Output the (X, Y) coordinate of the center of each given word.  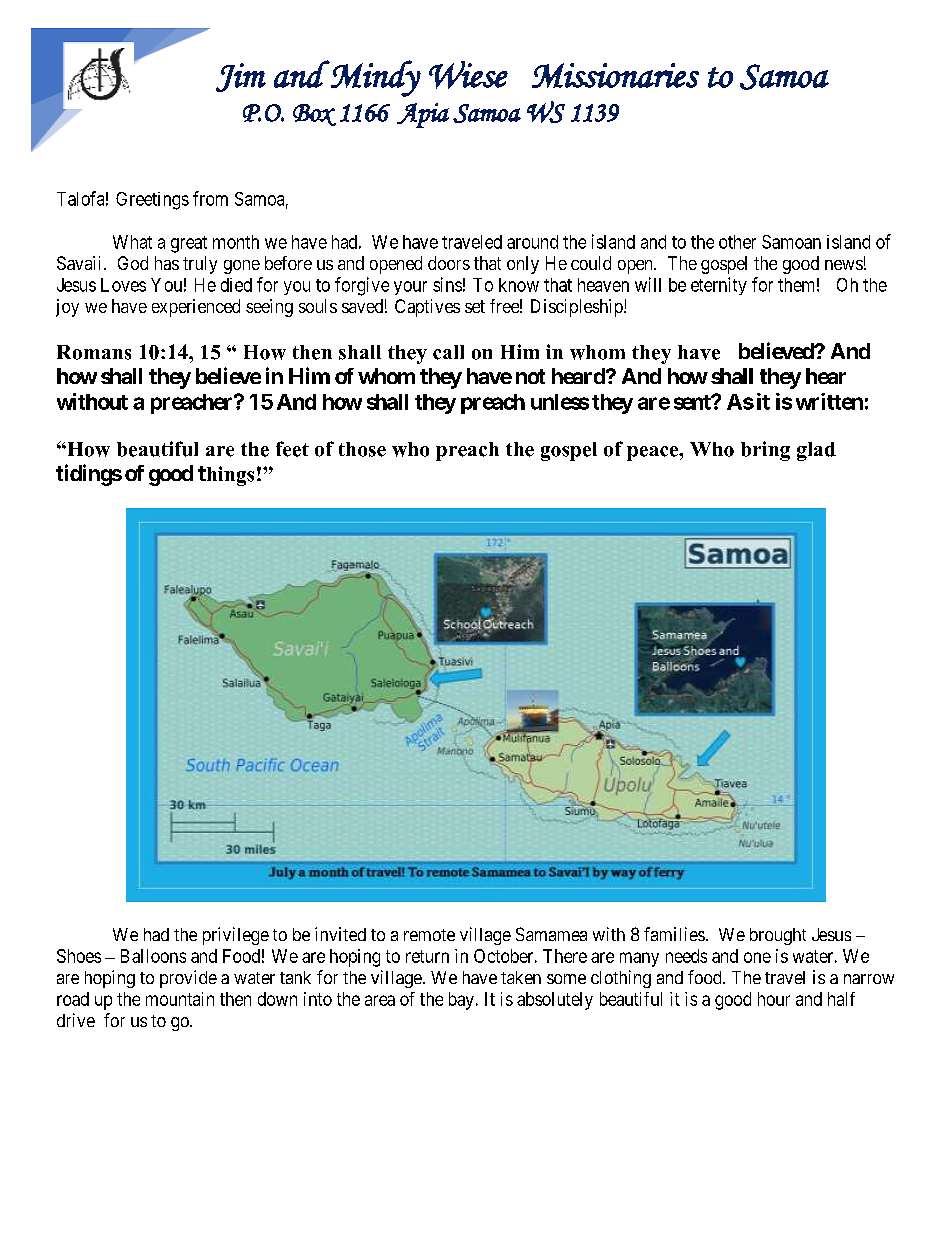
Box (314, 115)
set (475, 306)
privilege (236, 936)
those (362, 449)
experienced (196, 308)
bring (765, 451)
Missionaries (615, 75)
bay (461, 1001)
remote (429, 935)
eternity (719, 286)
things (226, 476)
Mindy (375, 78)
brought (778, 936)
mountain (180, 999)
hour (774, 999)
